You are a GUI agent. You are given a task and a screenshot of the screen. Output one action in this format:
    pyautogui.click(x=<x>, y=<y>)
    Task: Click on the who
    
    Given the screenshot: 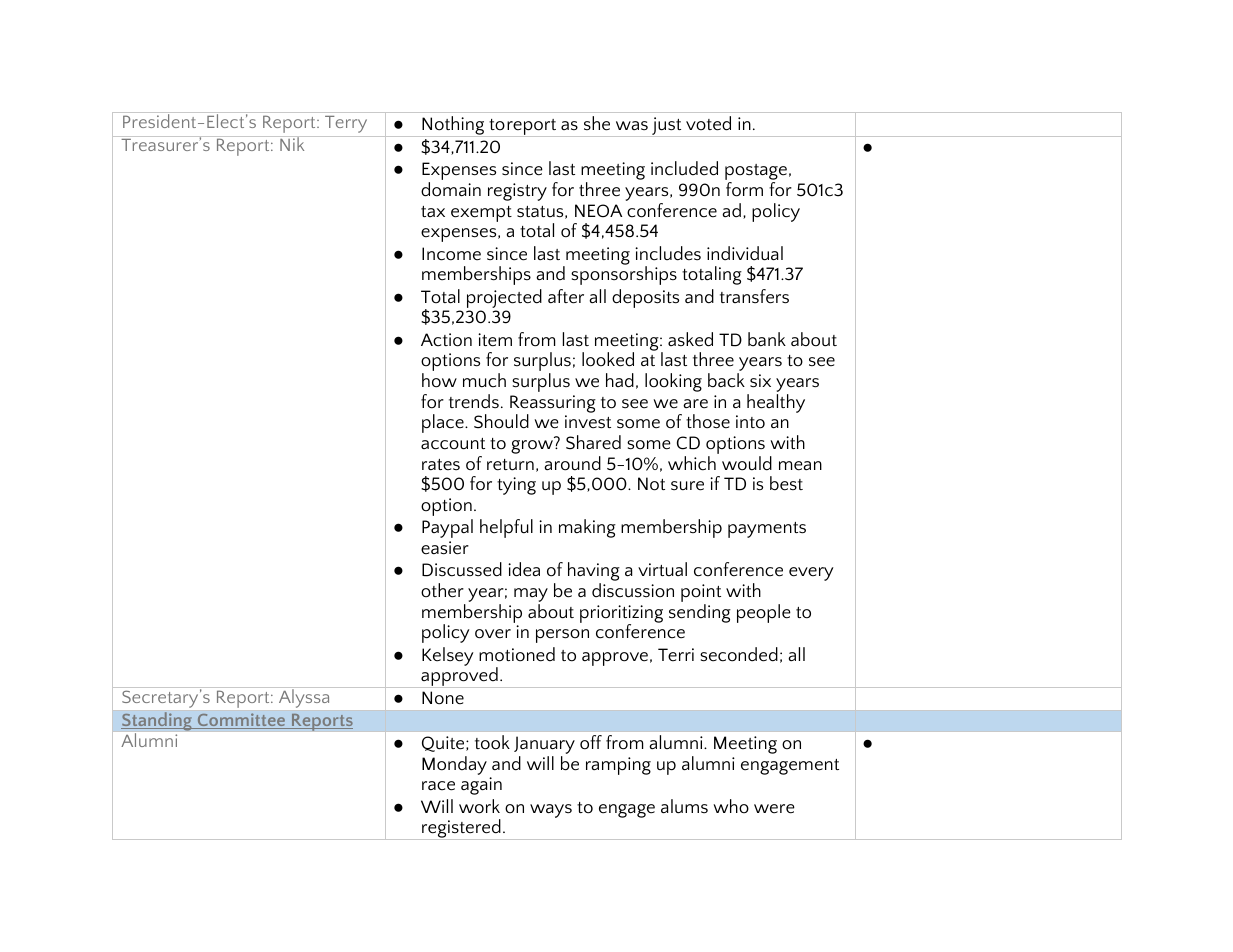 What is the action you would take?
    pyautogui.click(x=731, y=806)
